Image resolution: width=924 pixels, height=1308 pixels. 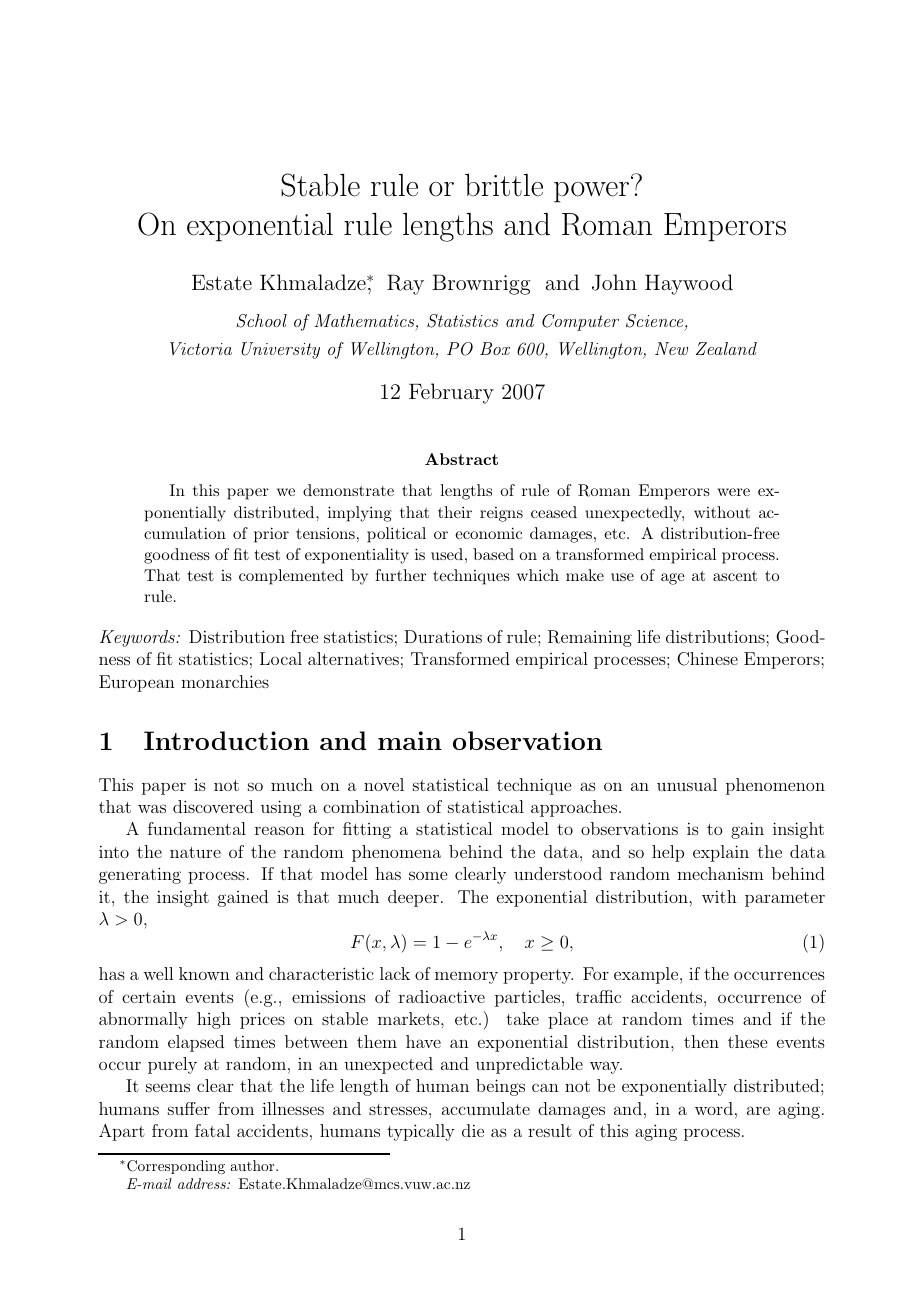 I want to click on School, so click(x=261, y=321).
